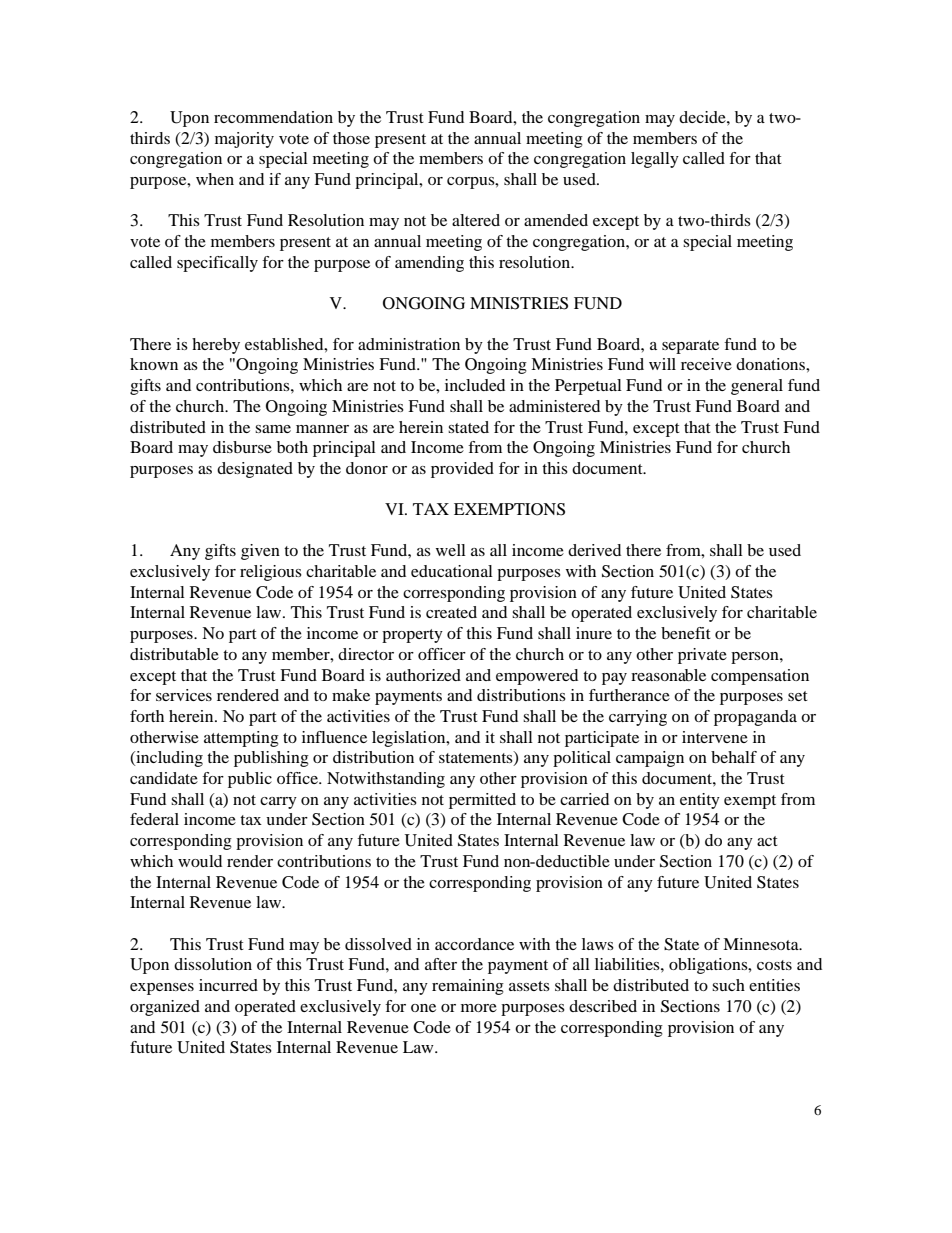 Image resolution: width=952 pixels, height=1233 pixels. What do you see at coordinates (734, 757) in the screenshot?
I see `behalf` at bounding box center [734, 757].
